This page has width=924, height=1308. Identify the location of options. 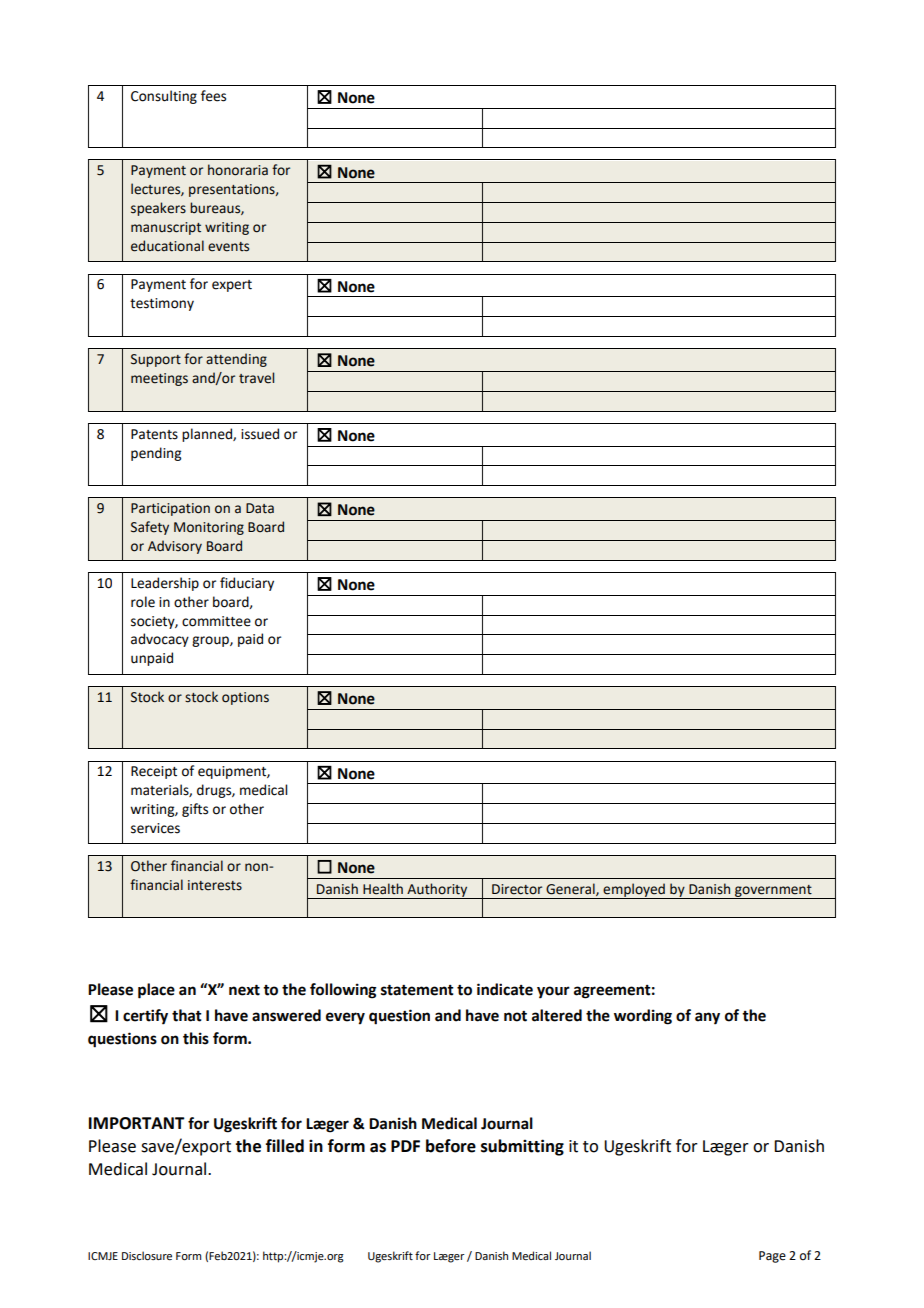
(245, 698).
